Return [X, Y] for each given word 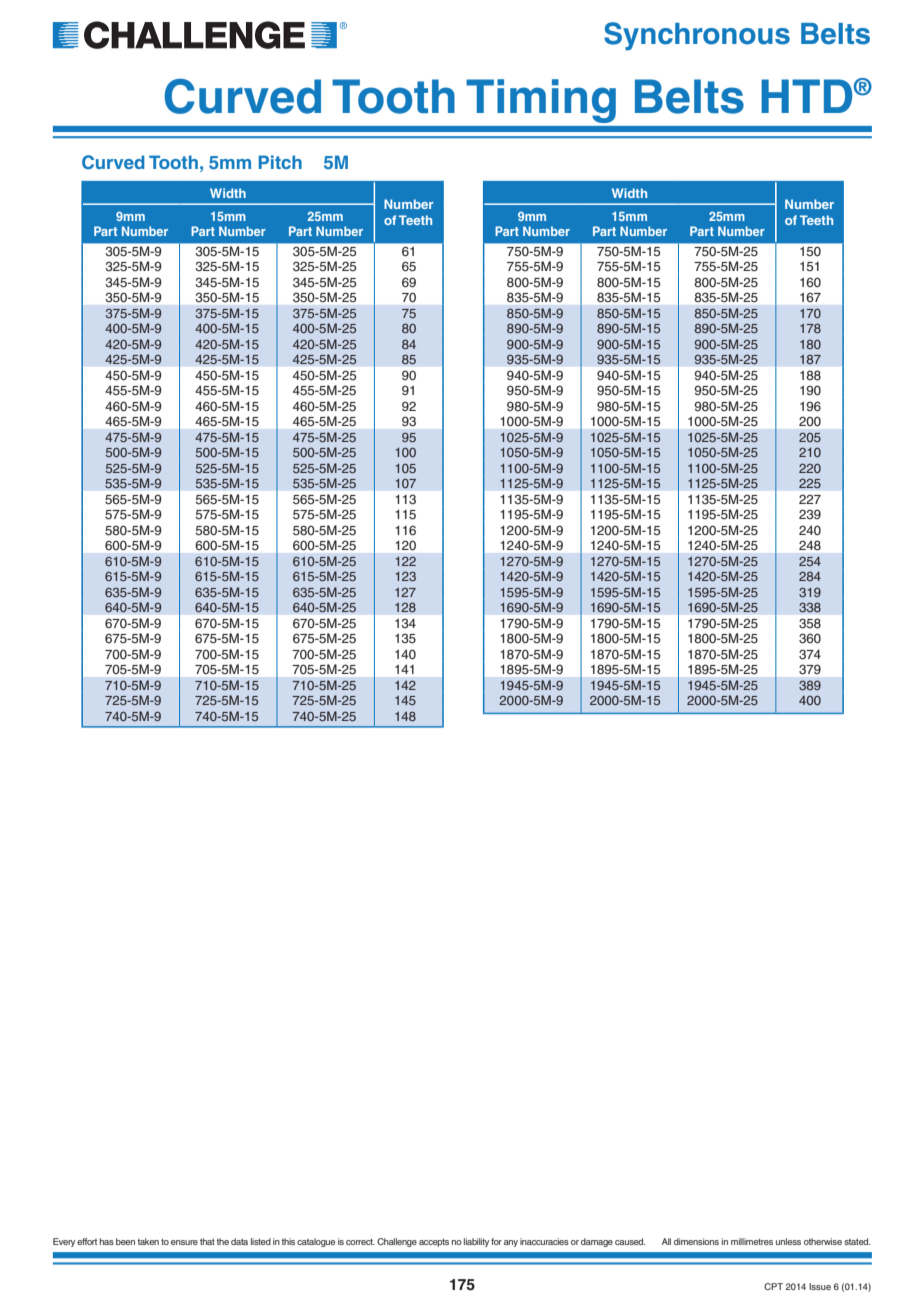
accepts [434, 1243]
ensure [184, 1242]
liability [476, 1242]
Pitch [280, 162]
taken [148, 1241]
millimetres [752, 1241]
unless [788, 1241]
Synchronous [697, 36]
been [125, 1241]
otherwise [823, 1241]
